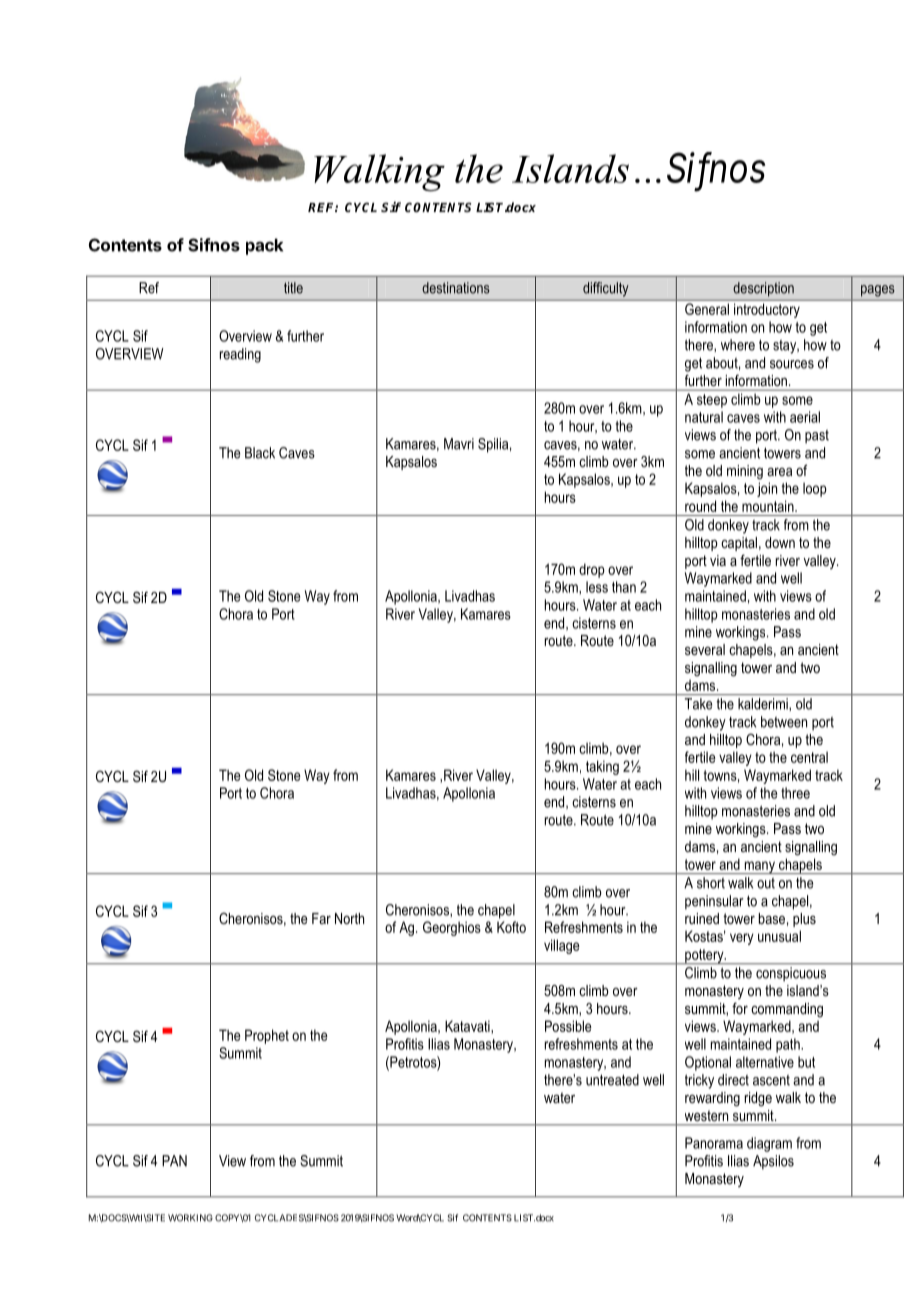 Image resolution: width=924 pixels, height=1308 pixels. What do you see at coordinates (592, 570) in the screenshot?
I see `drop` at bounding box center [592, 570].
